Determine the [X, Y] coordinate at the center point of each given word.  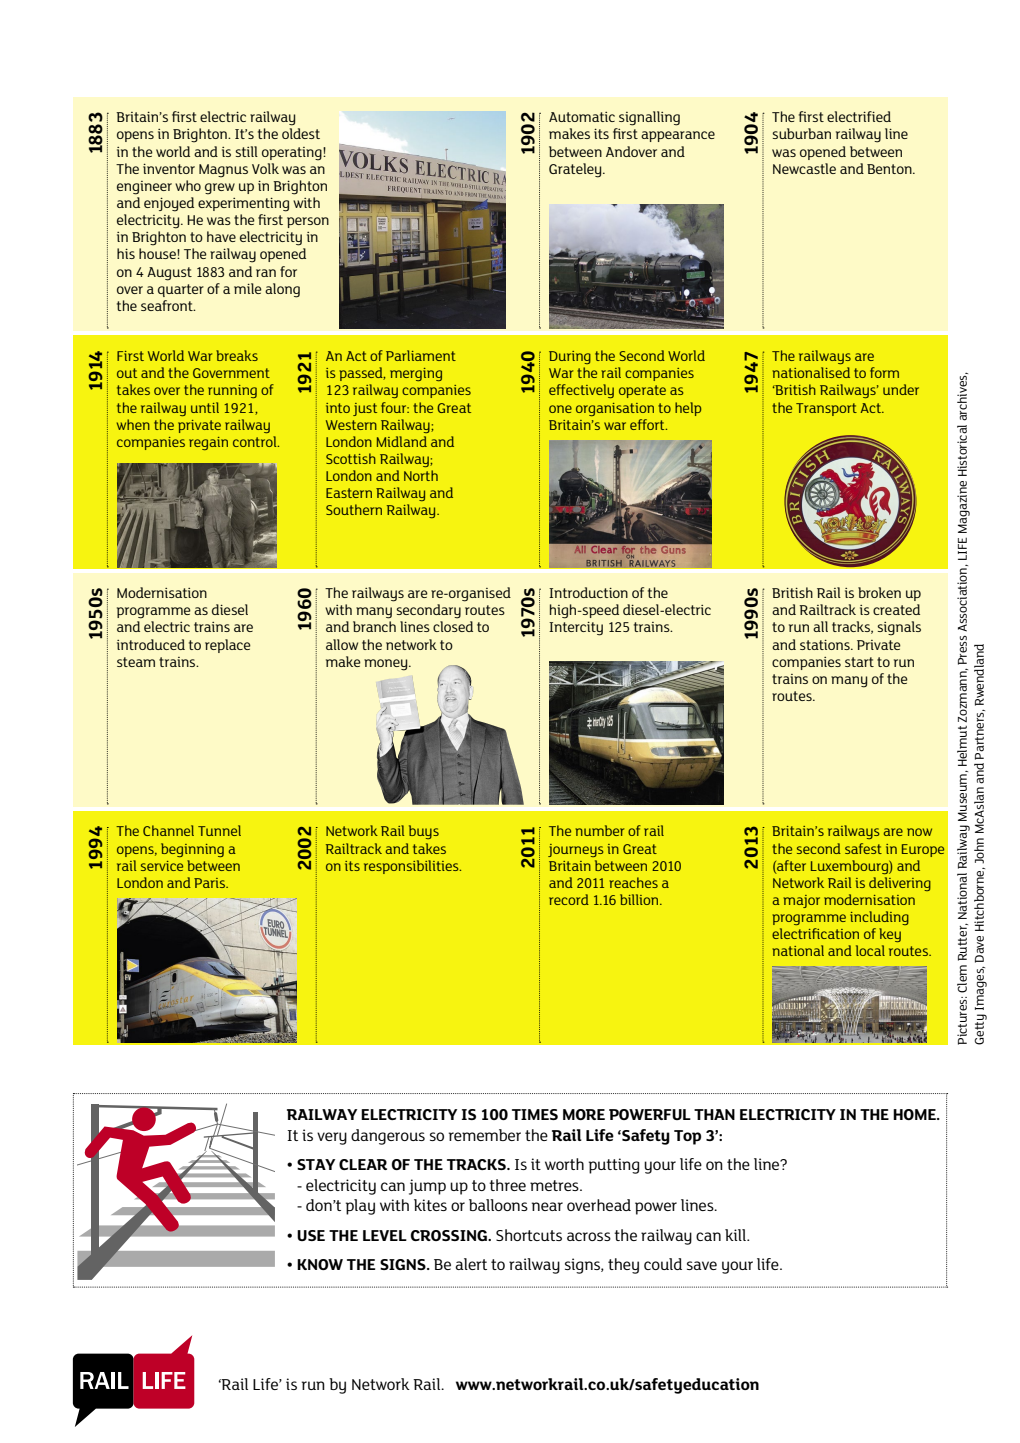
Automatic [582, 117]
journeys [575, 850]
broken [879, 592]
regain [208, 443]
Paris [211, 883]
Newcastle [804, 168]
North [421, 475]
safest [863, 848]
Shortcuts [529, 1235]
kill [736, 1235]
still [247, 151]
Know [320, 1264]
